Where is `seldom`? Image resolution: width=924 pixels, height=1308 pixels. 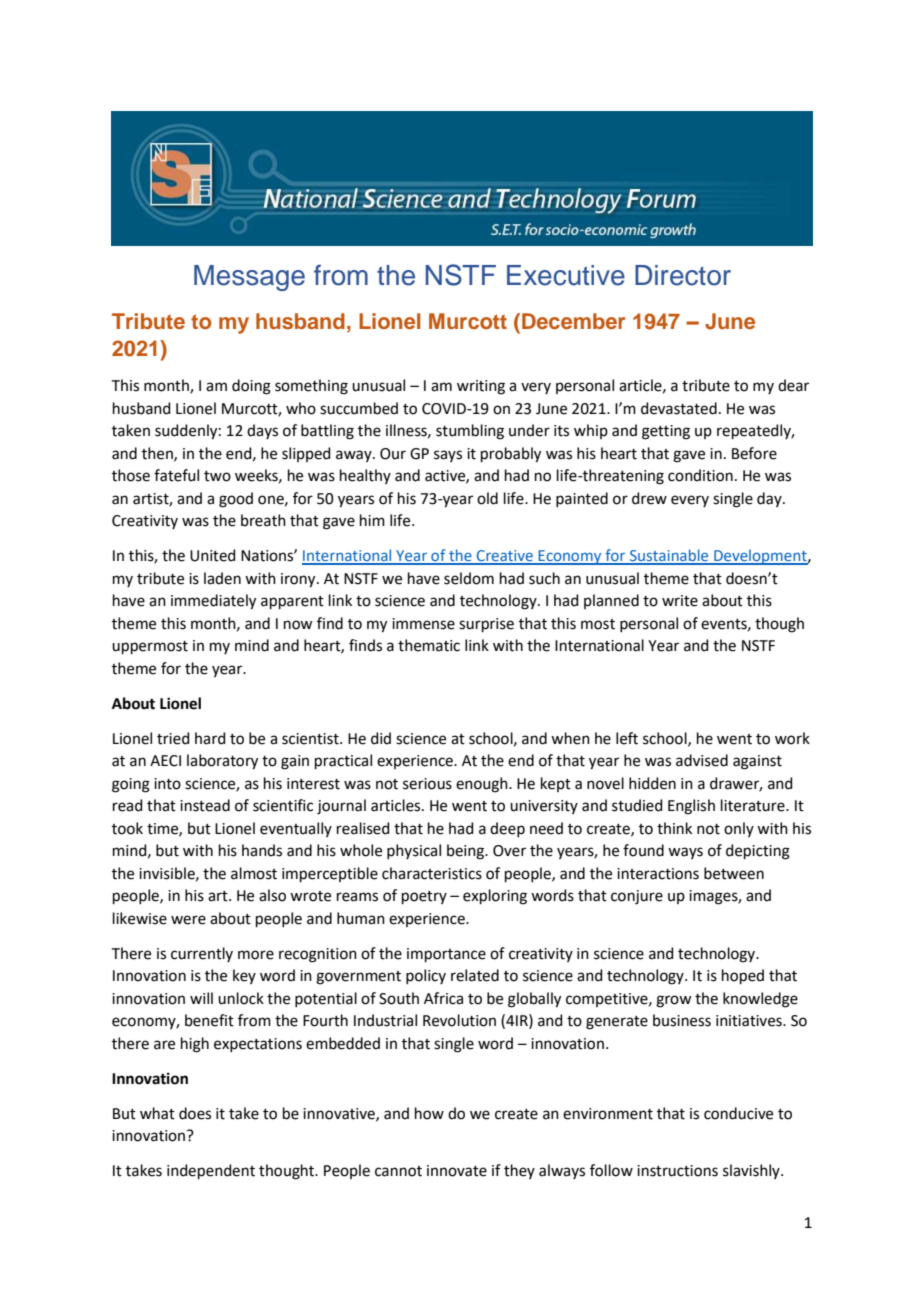
seldom is located at coordinates (469, 578).
